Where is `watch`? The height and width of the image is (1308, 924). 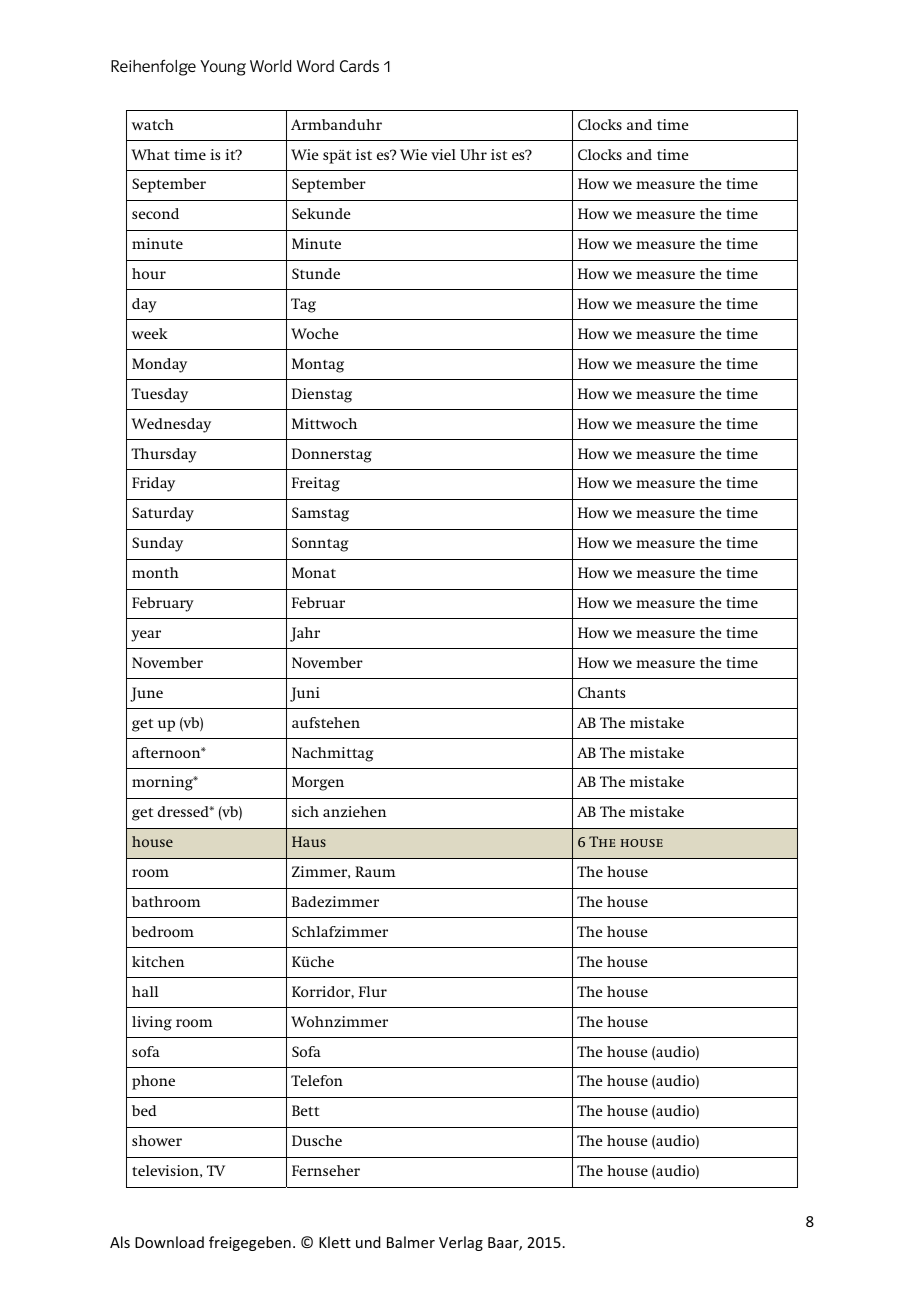
watch is located at coordinates (153, 124).
